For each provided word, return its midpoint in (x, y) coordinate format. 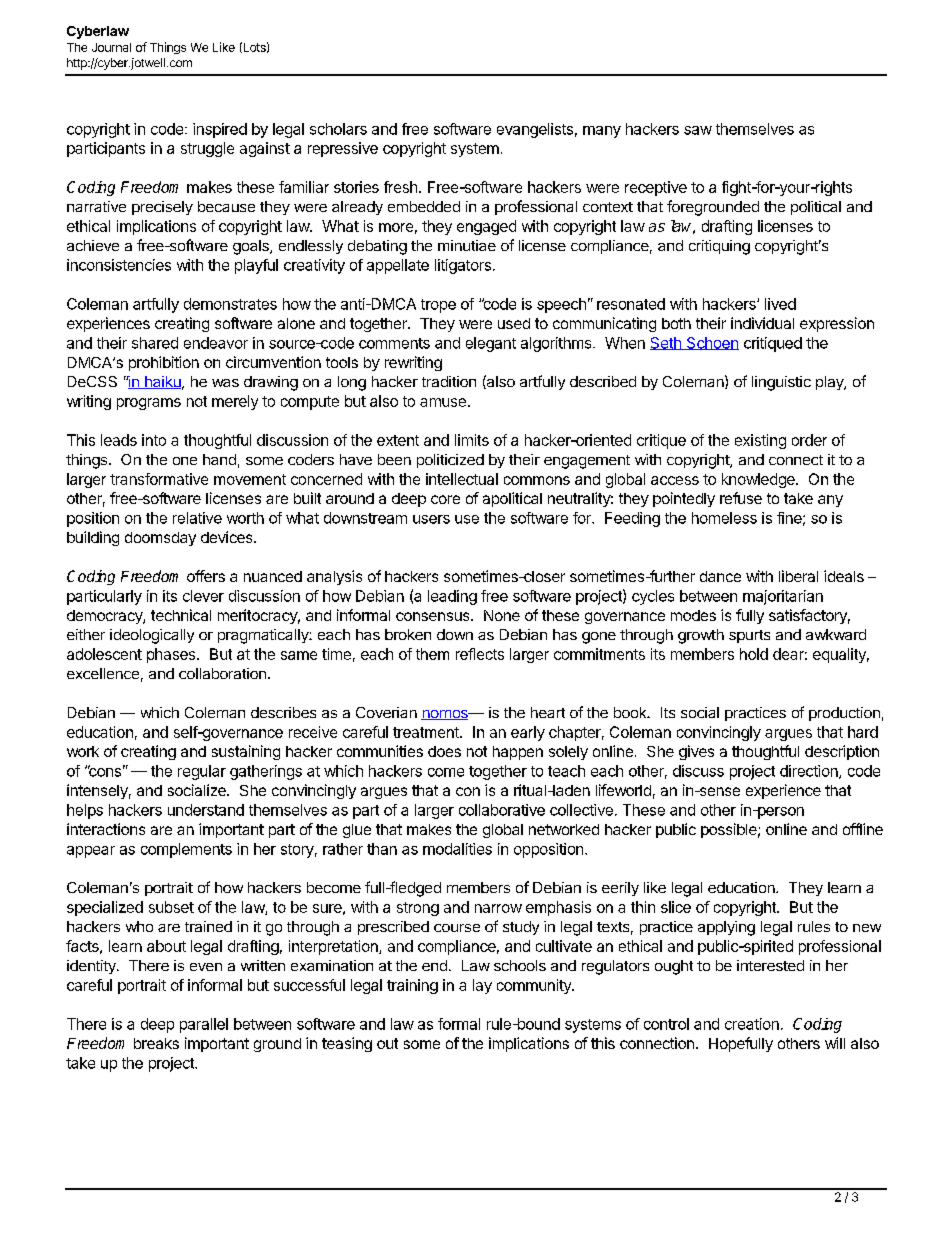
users (431, 519)
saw (698, 130)
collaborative (502, 810)
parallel (204, 1025)
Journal (111, 47)
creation (752, 1024)
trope (438, 306)
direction (810, 772)
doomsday (160, 539)
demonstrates (230, 304)
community (535, 986)
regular (202, 772)
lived (780, 304)
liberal (798, 576)
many (602, 132)
